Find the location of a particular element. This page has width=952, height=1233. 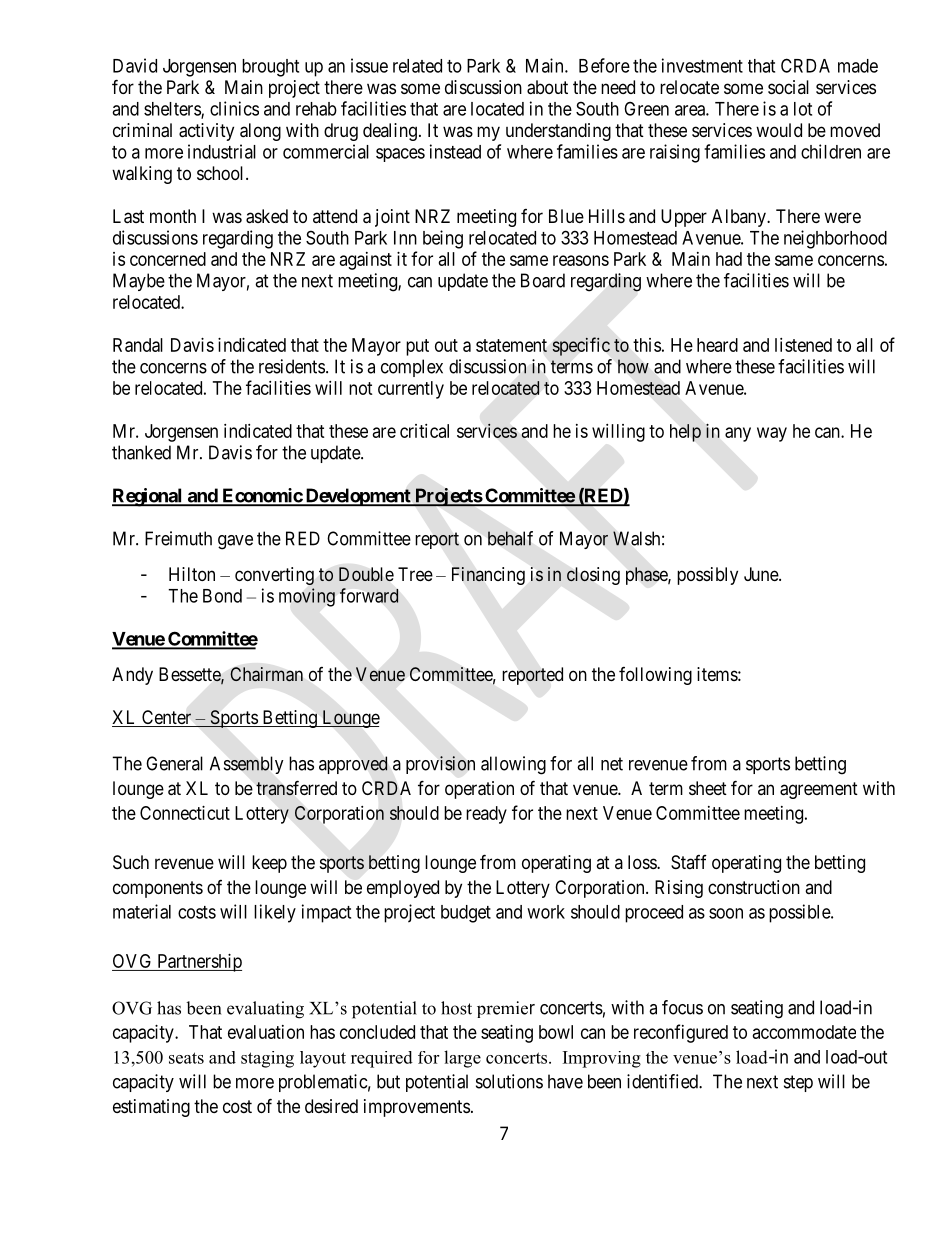

Assembly is located at coordinates (247, 765).
